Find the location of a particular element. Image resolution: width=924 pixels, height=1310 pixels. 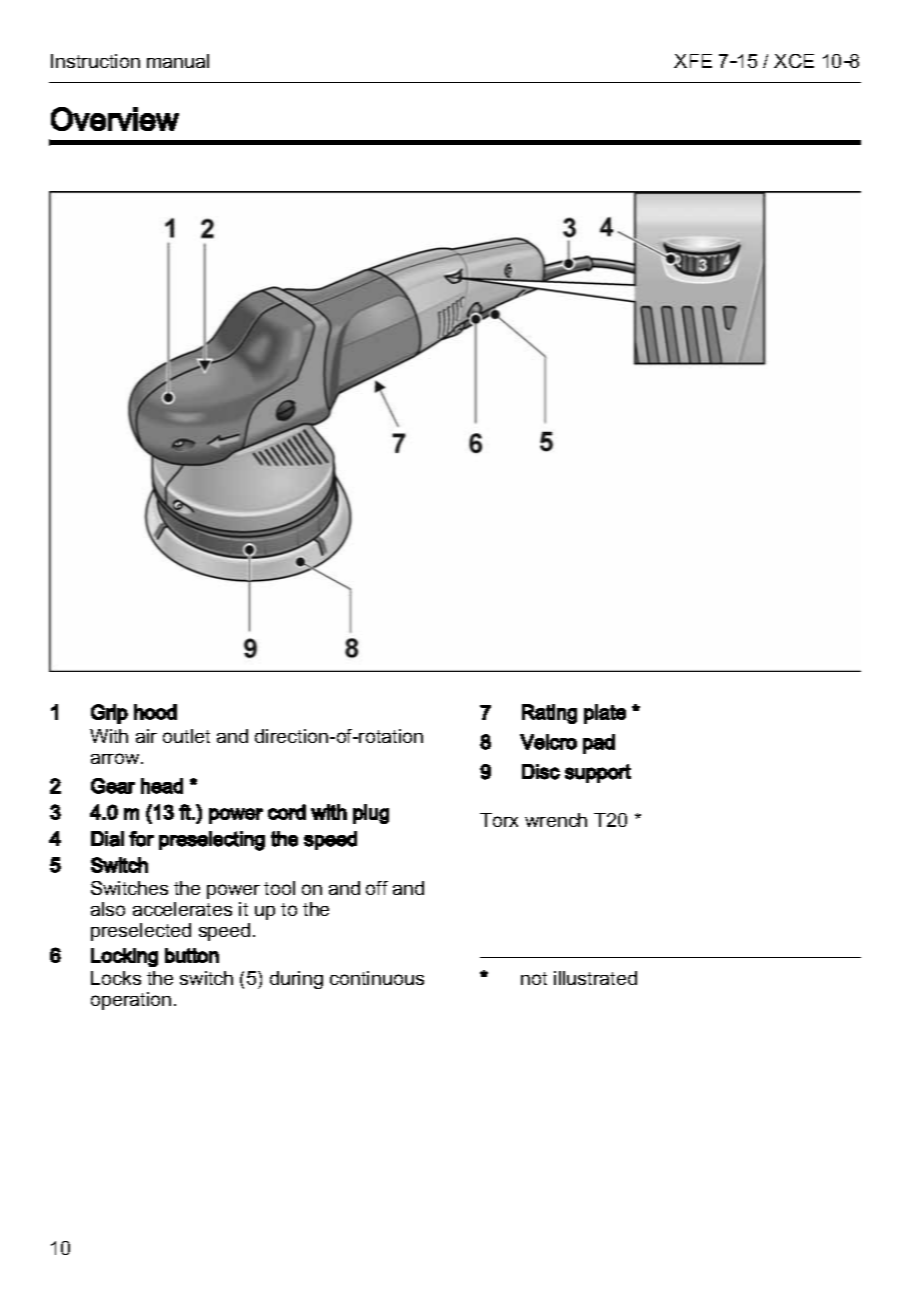

Velcro is located at coordinates (548, 742).
